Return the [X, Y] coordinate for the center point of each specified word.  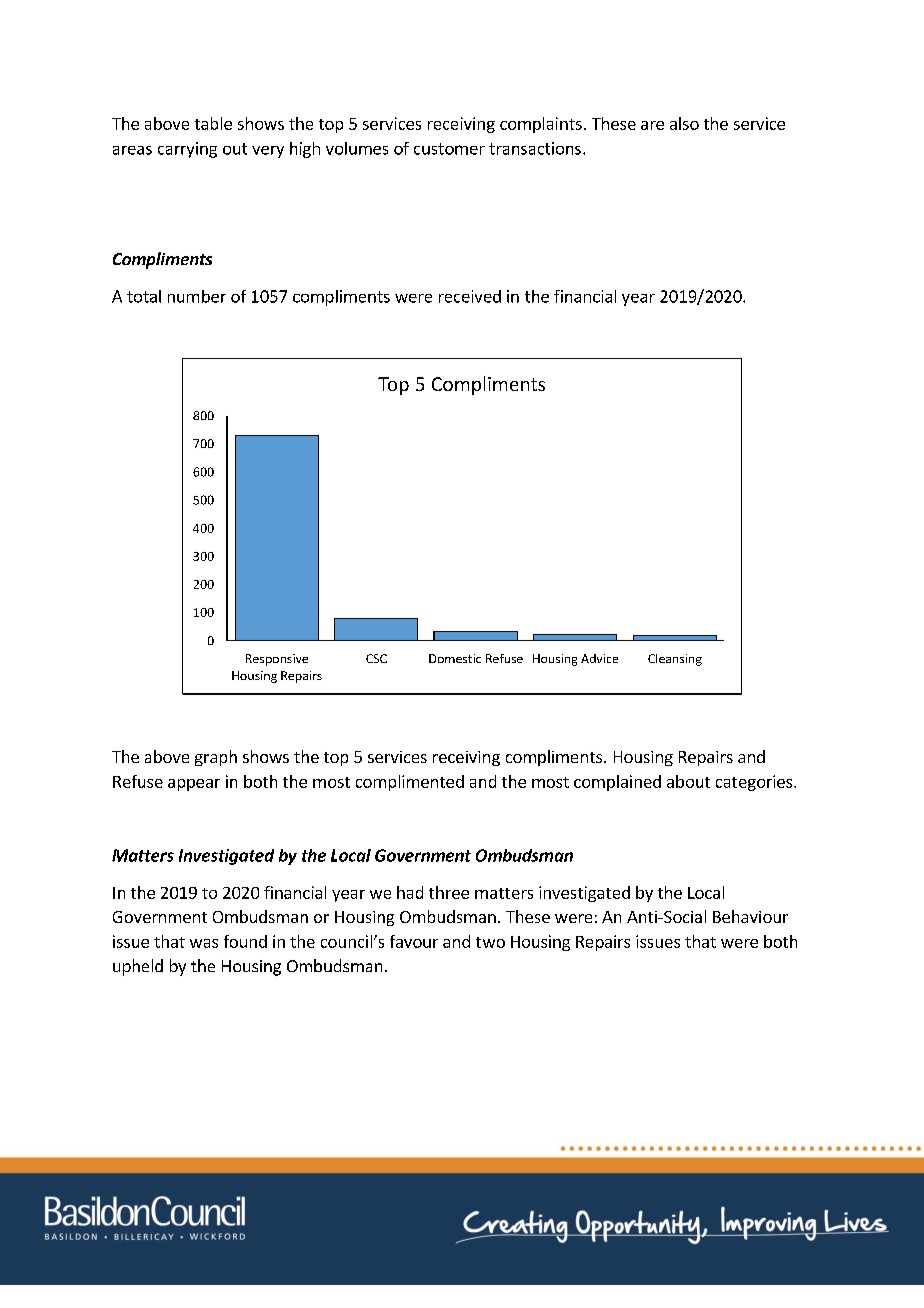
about [688, 781]
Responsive [277, 660]
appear [194, 785]
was [204, 943]
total [144, 296]
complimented [410, 783]
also [684, 123]
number [197, 296]
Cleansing [675, 660]
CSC [376, 658]
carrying [187, 150]
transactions [535, 148]
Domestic [455, 658]
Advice [599, 658]
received [470, 296]
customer [449, 149]
